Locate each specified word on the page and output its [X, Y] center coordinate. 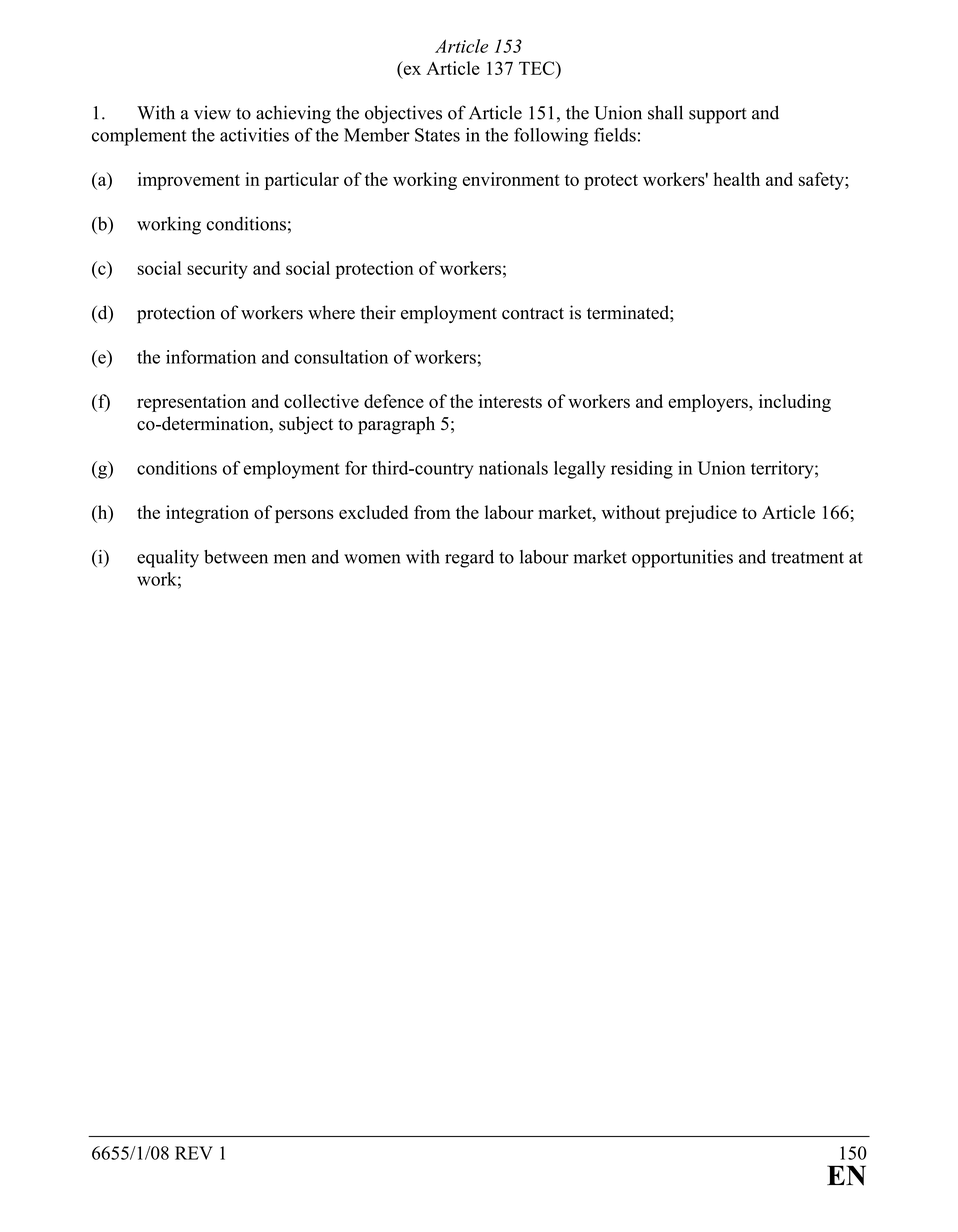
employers [709, 403]
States [437, 135]
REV [194, 1153]
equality [168, 559]
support [718, 116]
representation [191, 403]
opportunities [682, 559]
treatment [807, 558]
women [372, 559]
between [236, 557]
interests [510, 401]
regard [469, 559]
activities [254, 135]
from [432, 512]
